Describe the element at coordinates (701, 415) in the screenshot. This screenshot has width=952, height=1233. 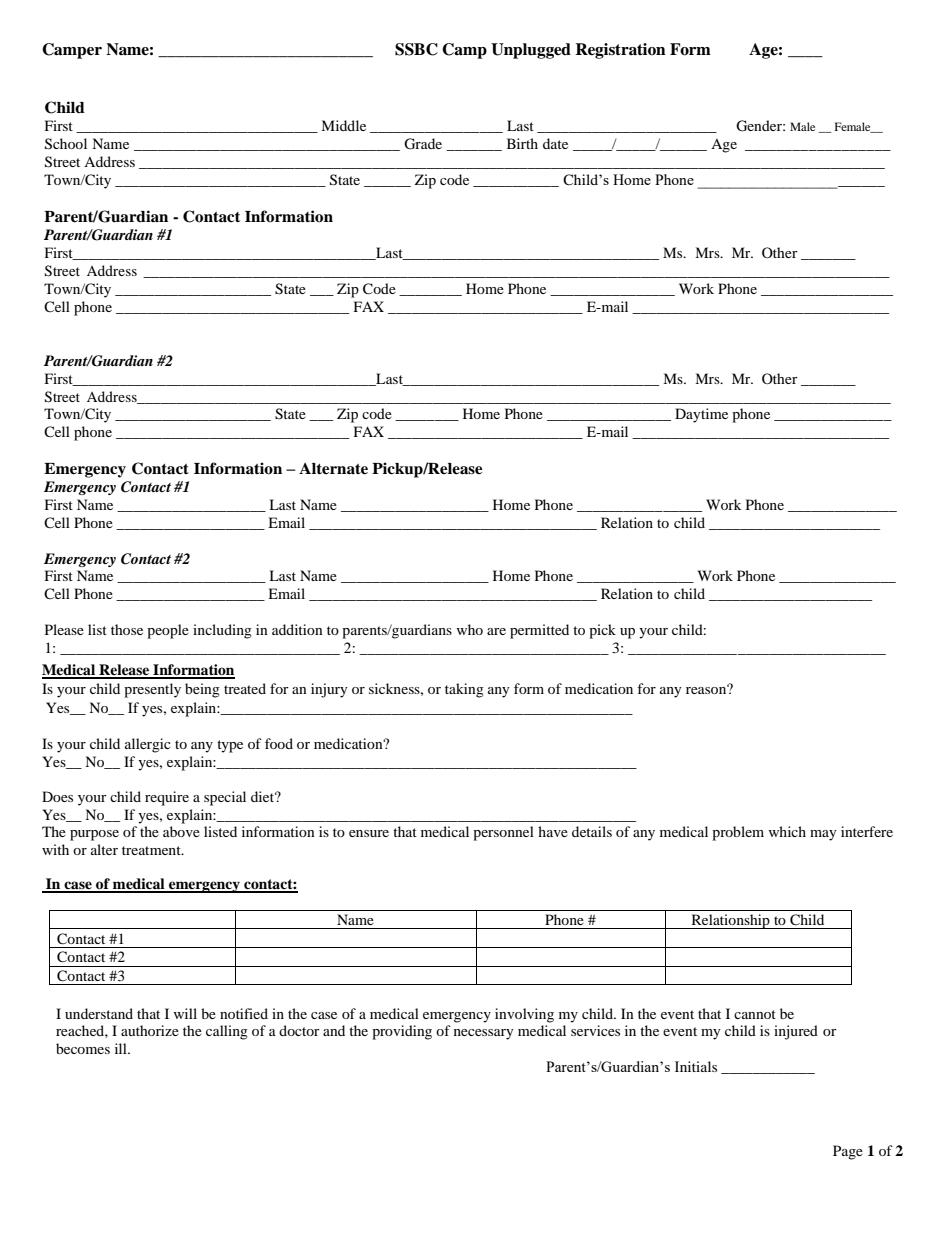
I see `Daytime` at that location.
